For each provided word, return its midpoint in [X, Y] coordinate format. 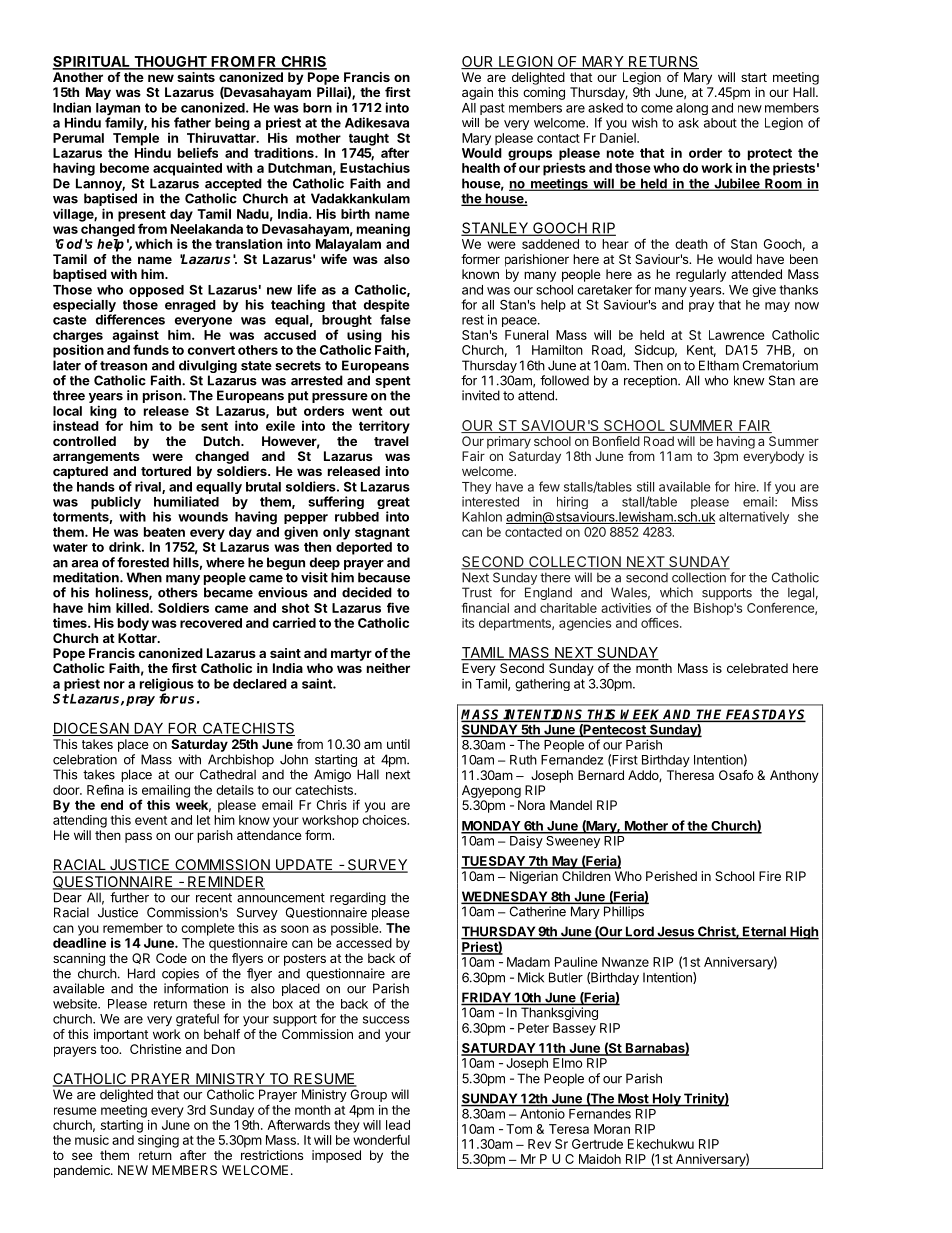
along [692, 109]
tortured [166, 471]
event [151, 820]
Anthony [794, 776]
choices [385, 820]
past [492, 109]
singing [158, 1141]
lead [398, 1125]
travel [391, 441]
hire [746, 486]
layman [118, 110]
